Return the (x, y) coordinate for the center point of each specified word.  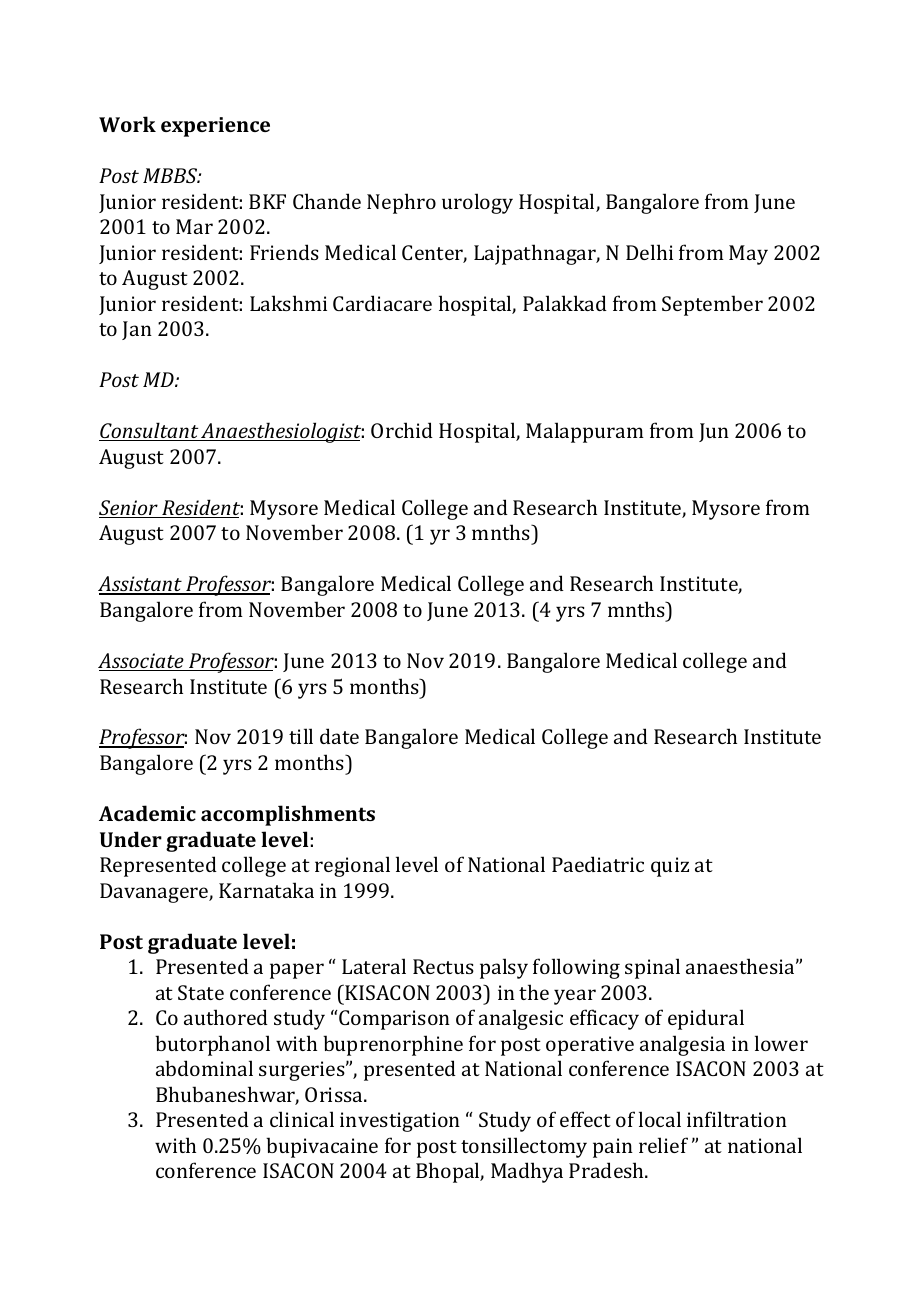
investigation (400, 1122)
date (339, 736)
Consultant (149, 431)
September (712, 305)
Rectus (443, 966)
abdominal (204, 1068)
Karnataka (266, 890)
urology (477, 203)
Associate (142, 662)
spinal (652, 968)
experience (215, 127)
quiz (670, 867)
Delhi (649, 252)
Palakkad (565, 303)
